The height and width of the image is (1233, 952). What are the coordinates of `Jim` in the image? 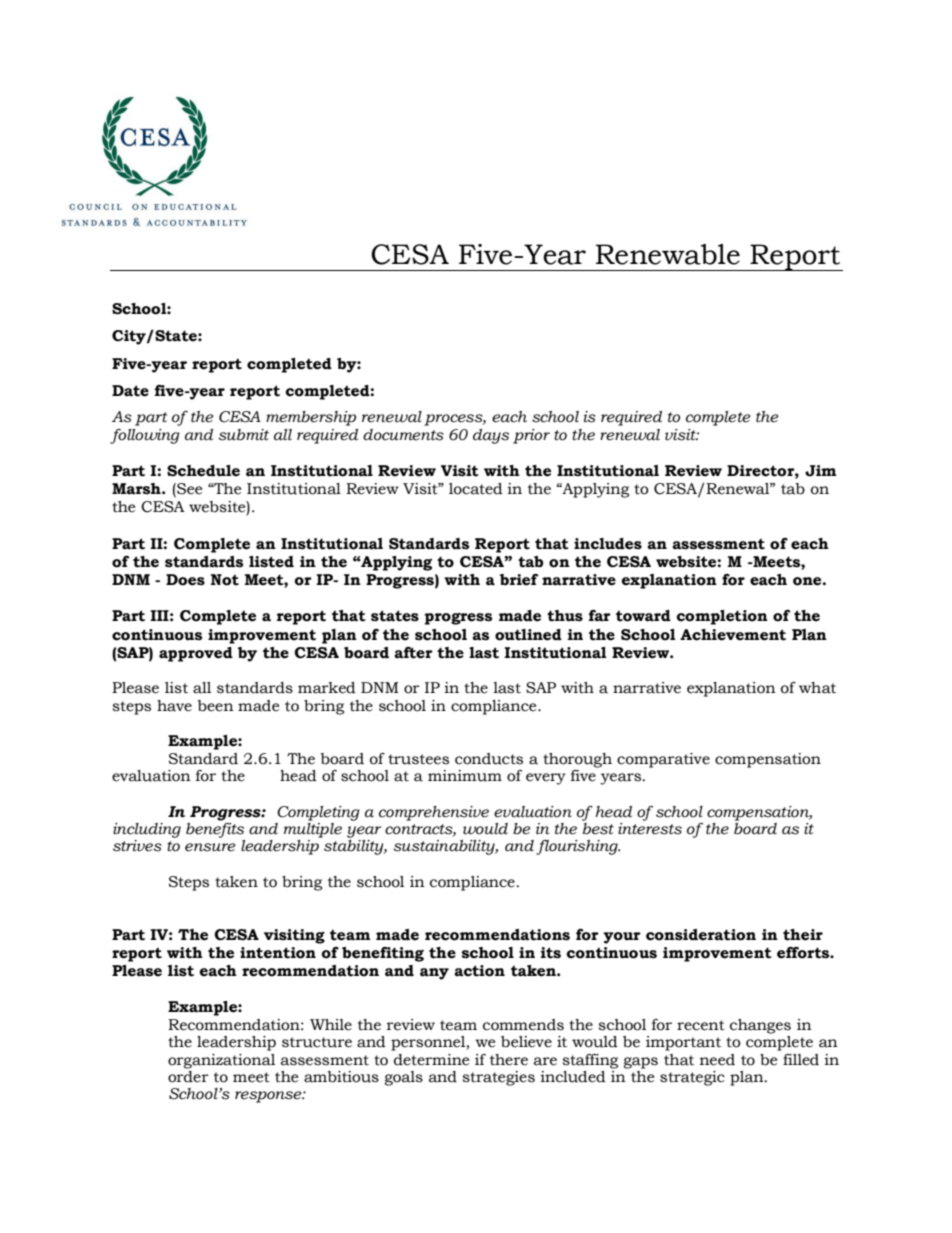 It's located at (821, 471).
